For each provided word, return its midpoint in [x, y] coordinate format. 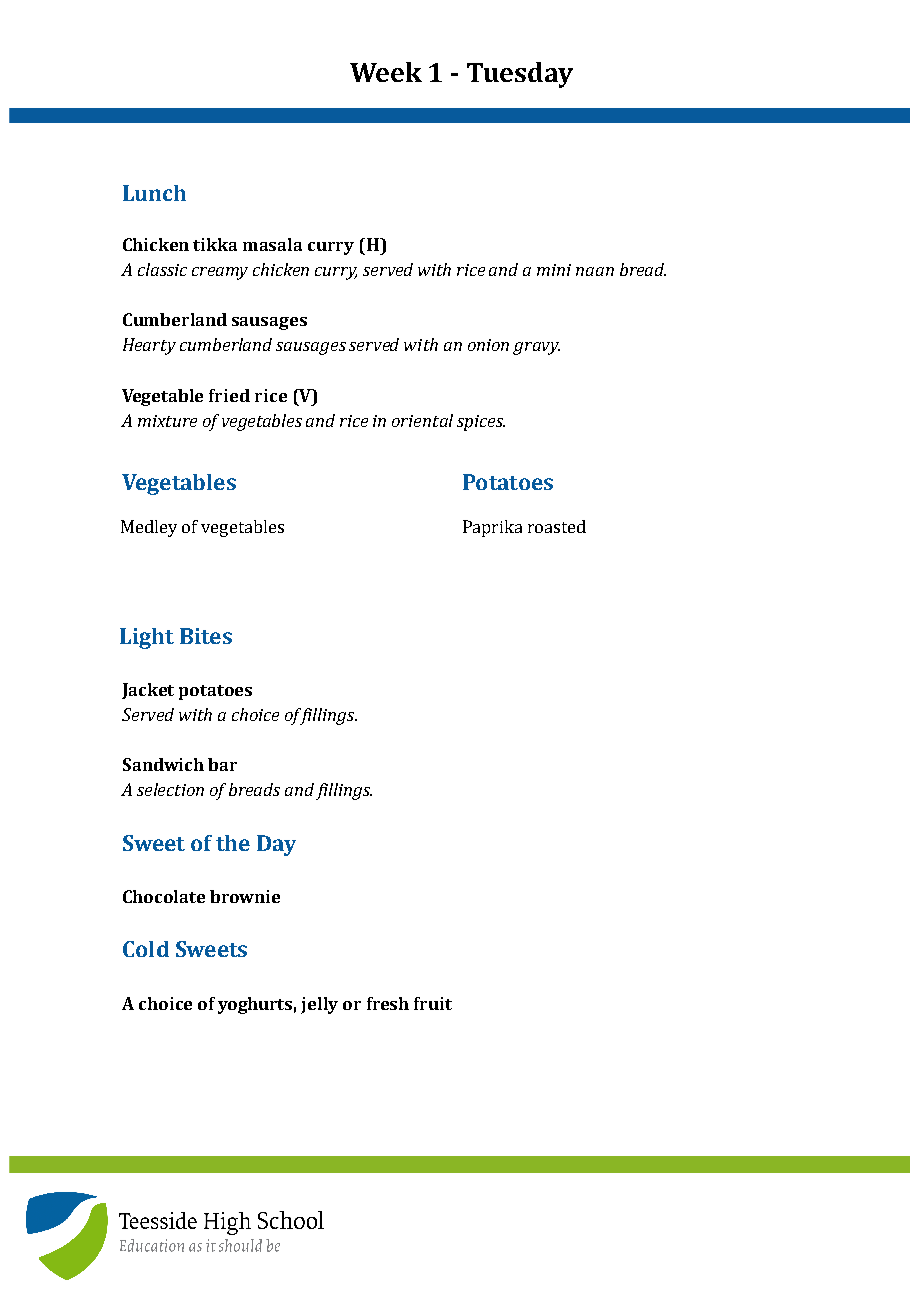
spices [481, 423]
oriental [422, 420]
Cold [146, 949]
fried [229, 395]
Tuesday [520, 75]
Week [386, 72]
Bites [206, 636]
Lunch [154, 193]
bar [222, 764]
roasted [557, 526]
